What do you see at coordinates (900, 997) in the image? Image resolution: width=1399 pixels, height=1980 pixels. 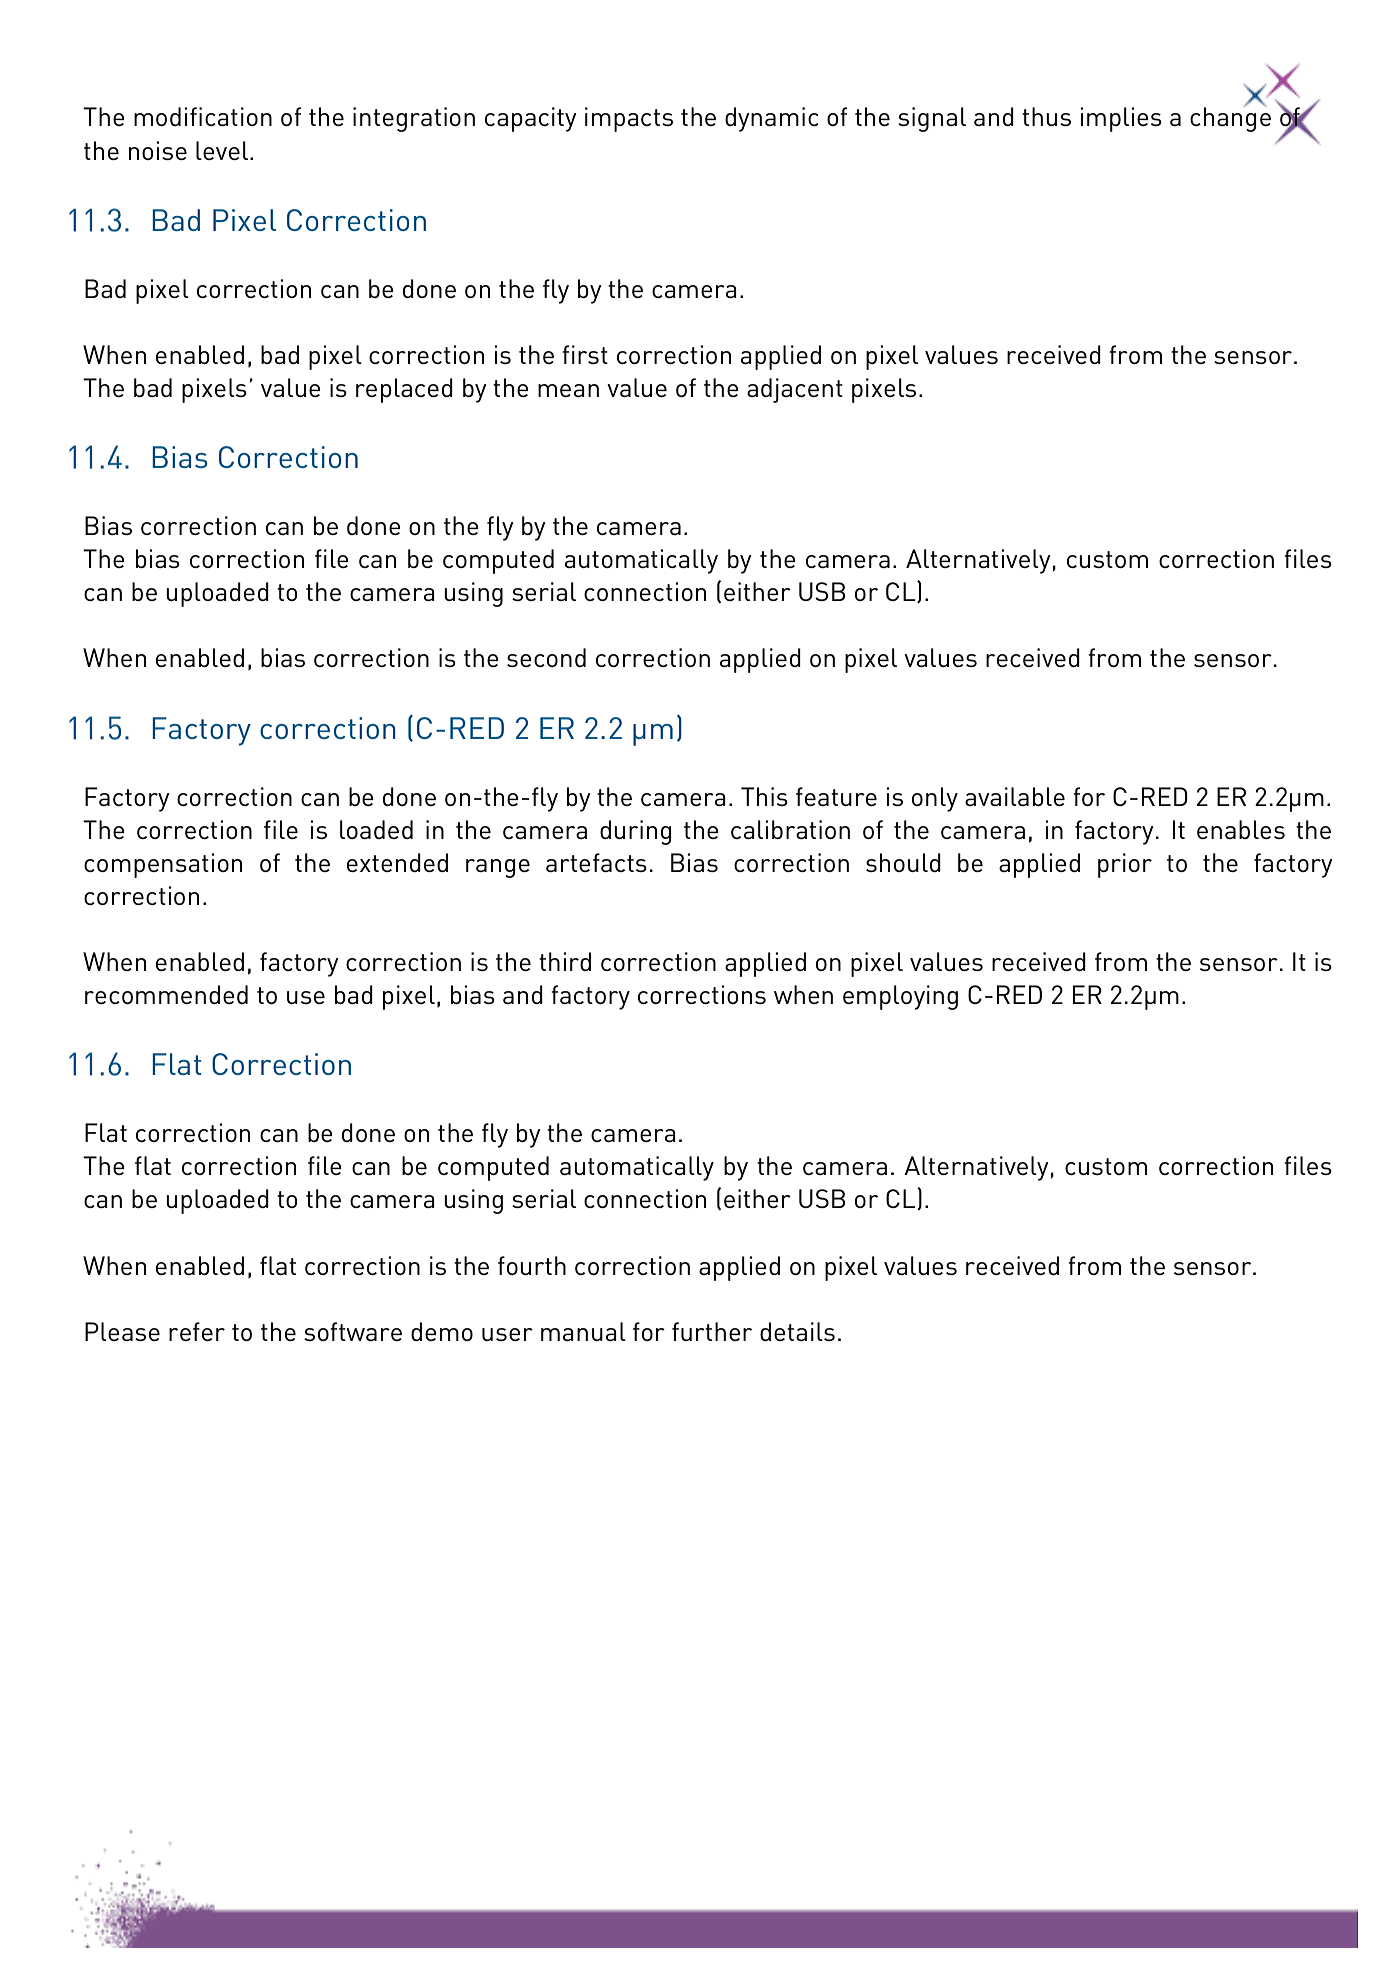 I see `employing` at bounding box center [900, 997].
